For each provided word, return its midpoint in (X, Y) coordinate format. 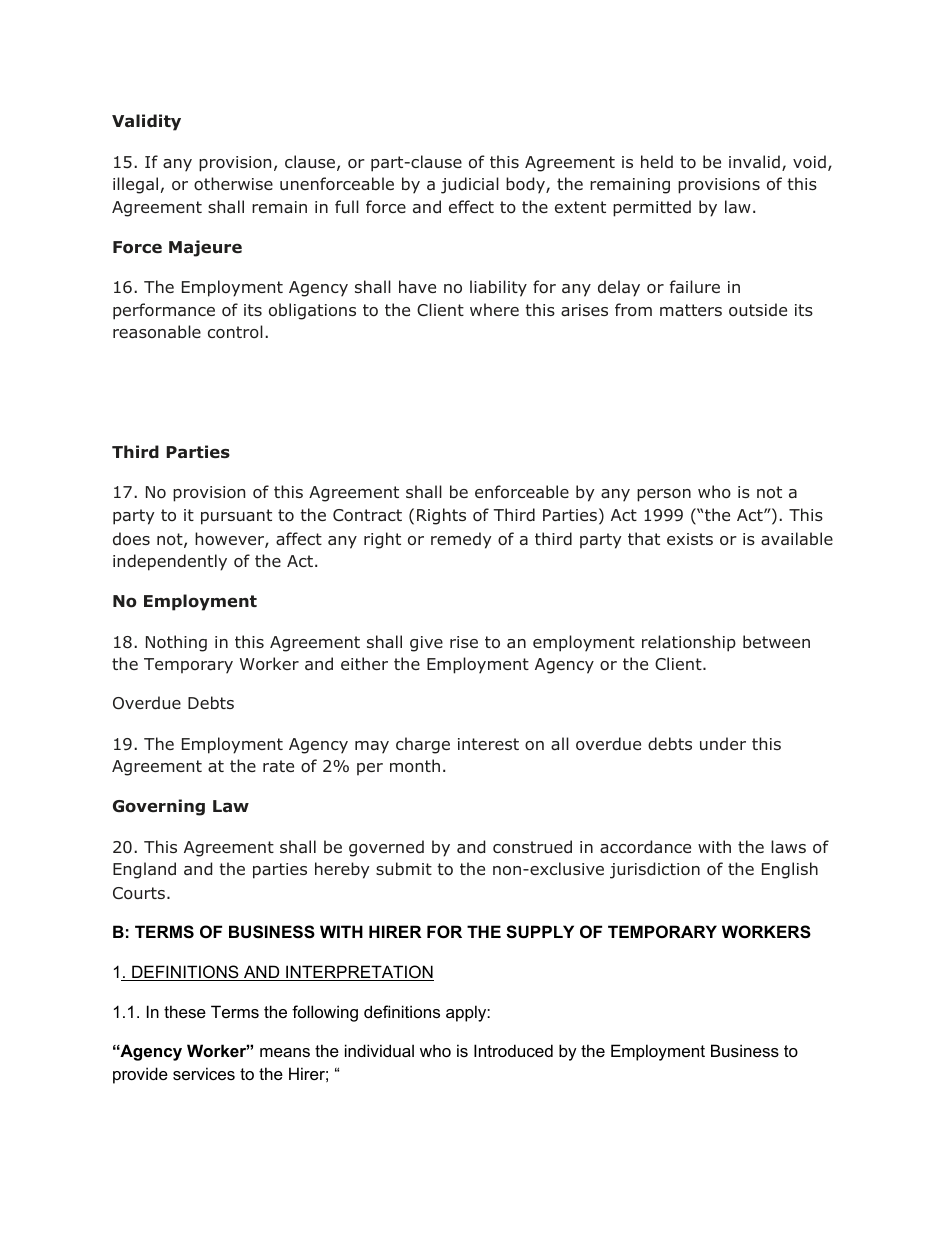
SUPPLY (540, 932)
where (494, 309)
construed (532, 847)
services (204, 1073)
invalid (754, 162)
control (235, 332)
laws (788, 847)
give (426, 644)
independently (170, 562)
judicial (470, 185)
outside (758, 310)
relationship (689, 643)
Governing (159, 807)
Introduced (513, 1050)
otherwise (233, 184)
